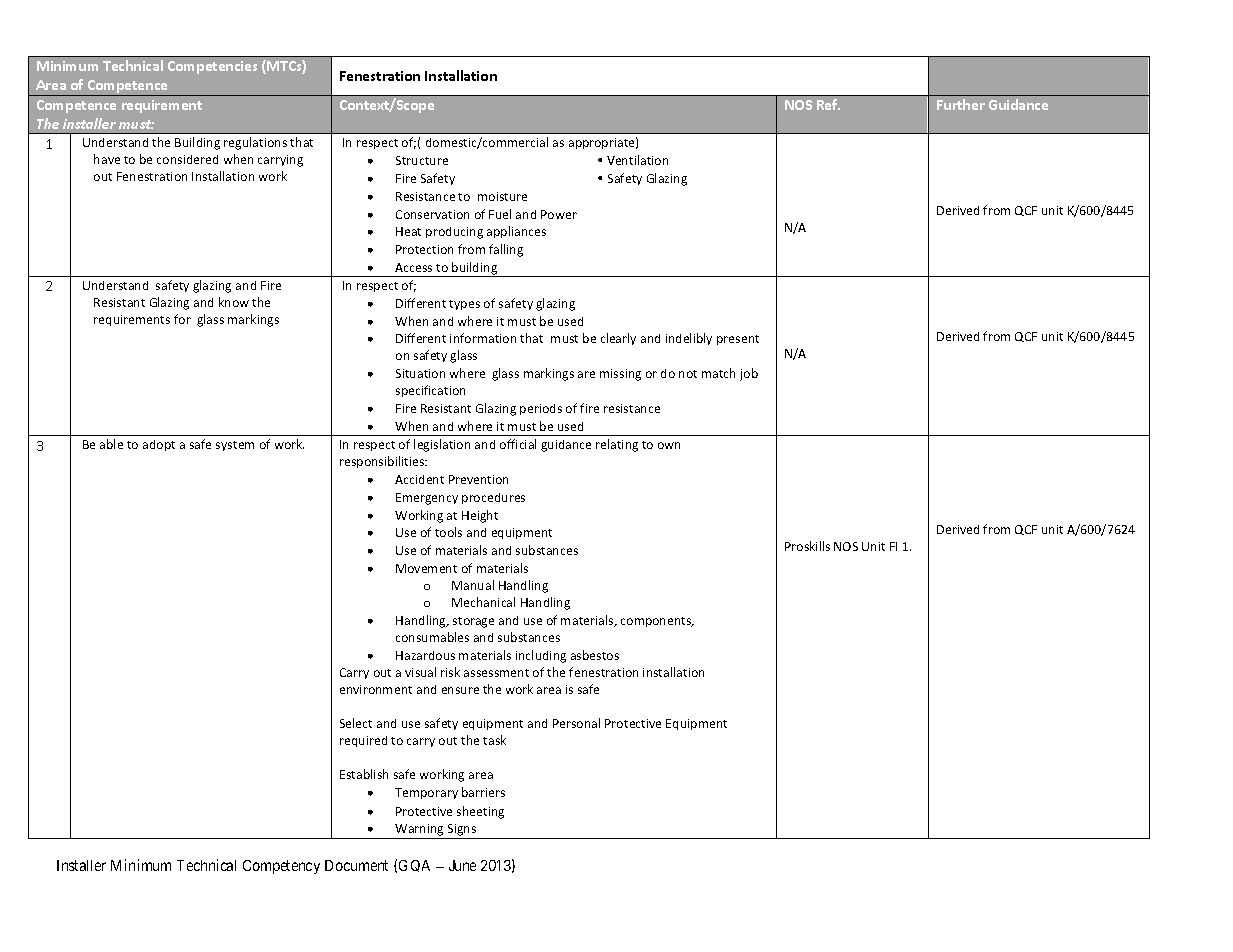  What do you see at coordinates (576, 723) in the document?
I see `Personal` at bounding box center [576, 723].
